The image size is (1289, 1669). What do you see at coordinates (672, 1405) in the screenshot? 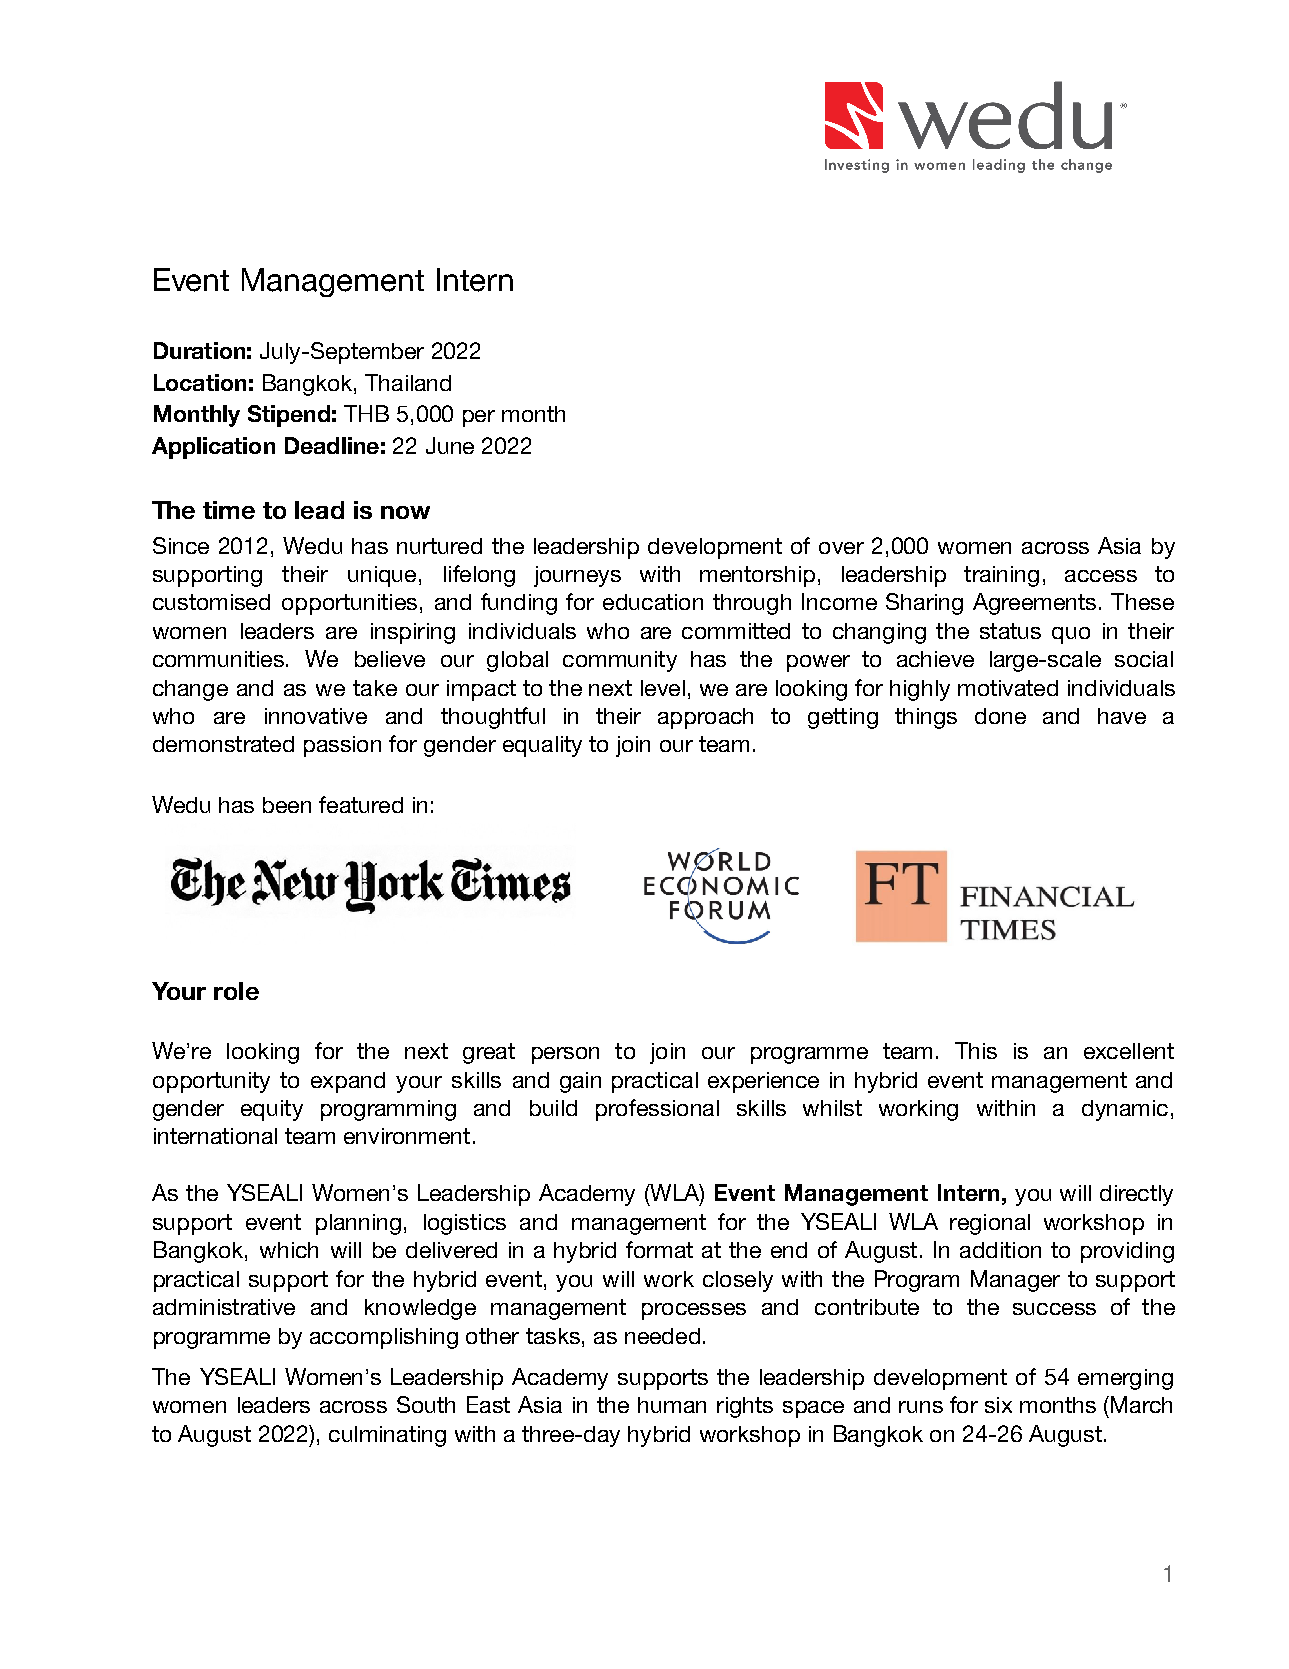
I see `human` at bounding box center [672, 1405].
